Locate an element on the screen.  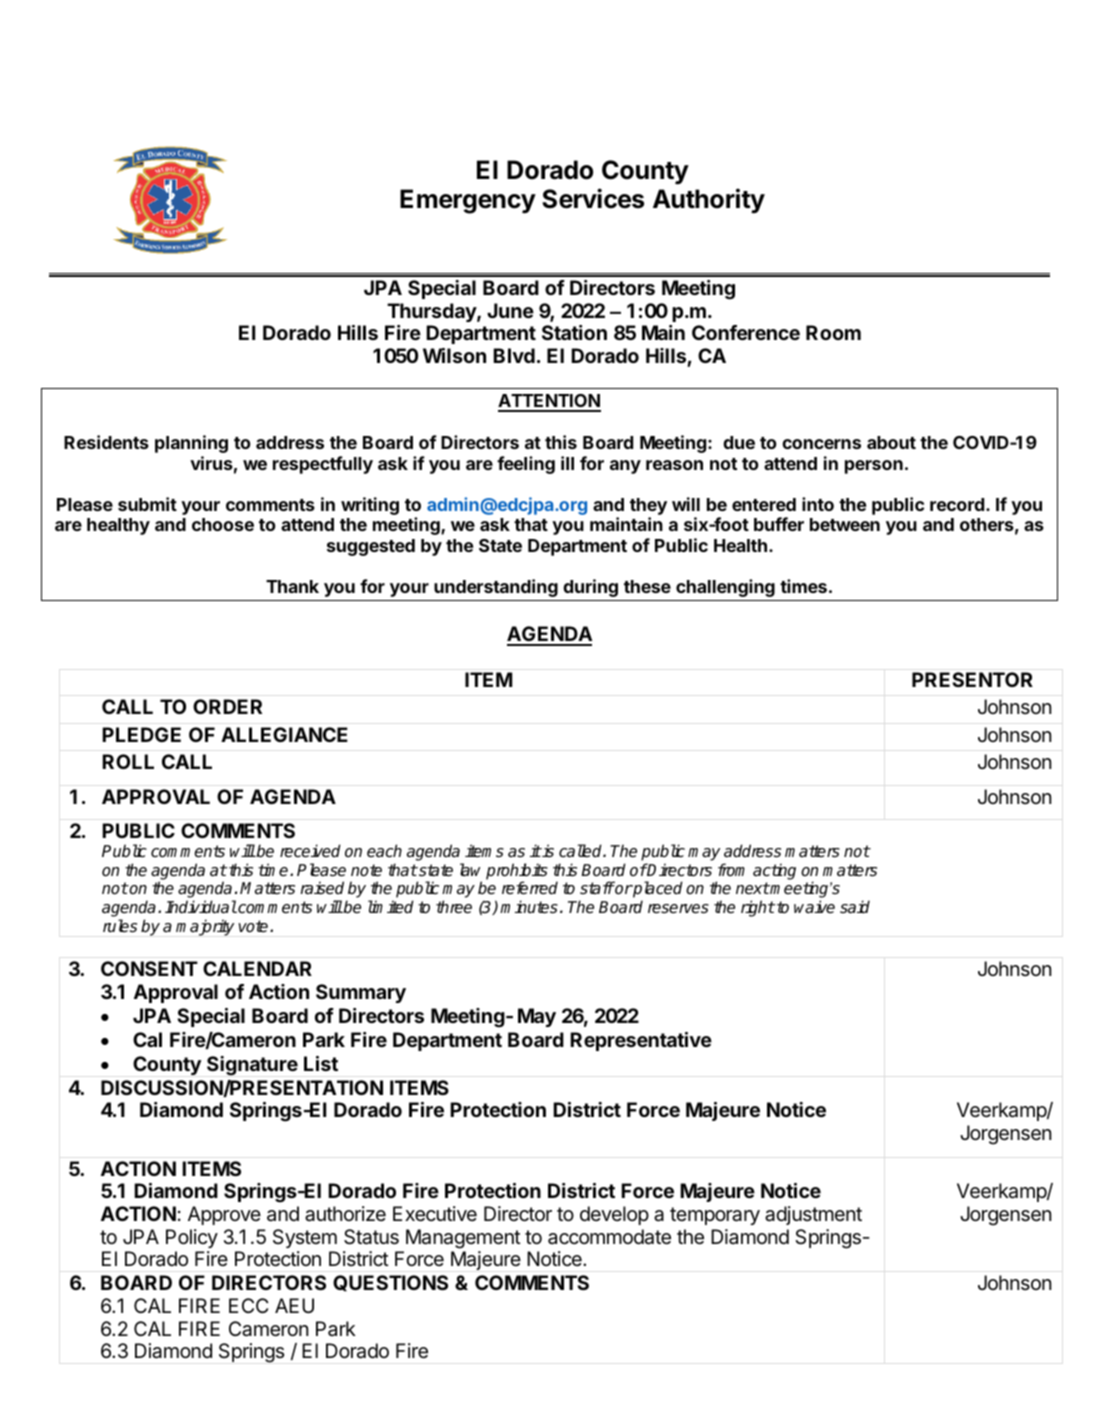
choose is located at coordinates (223, 524).
